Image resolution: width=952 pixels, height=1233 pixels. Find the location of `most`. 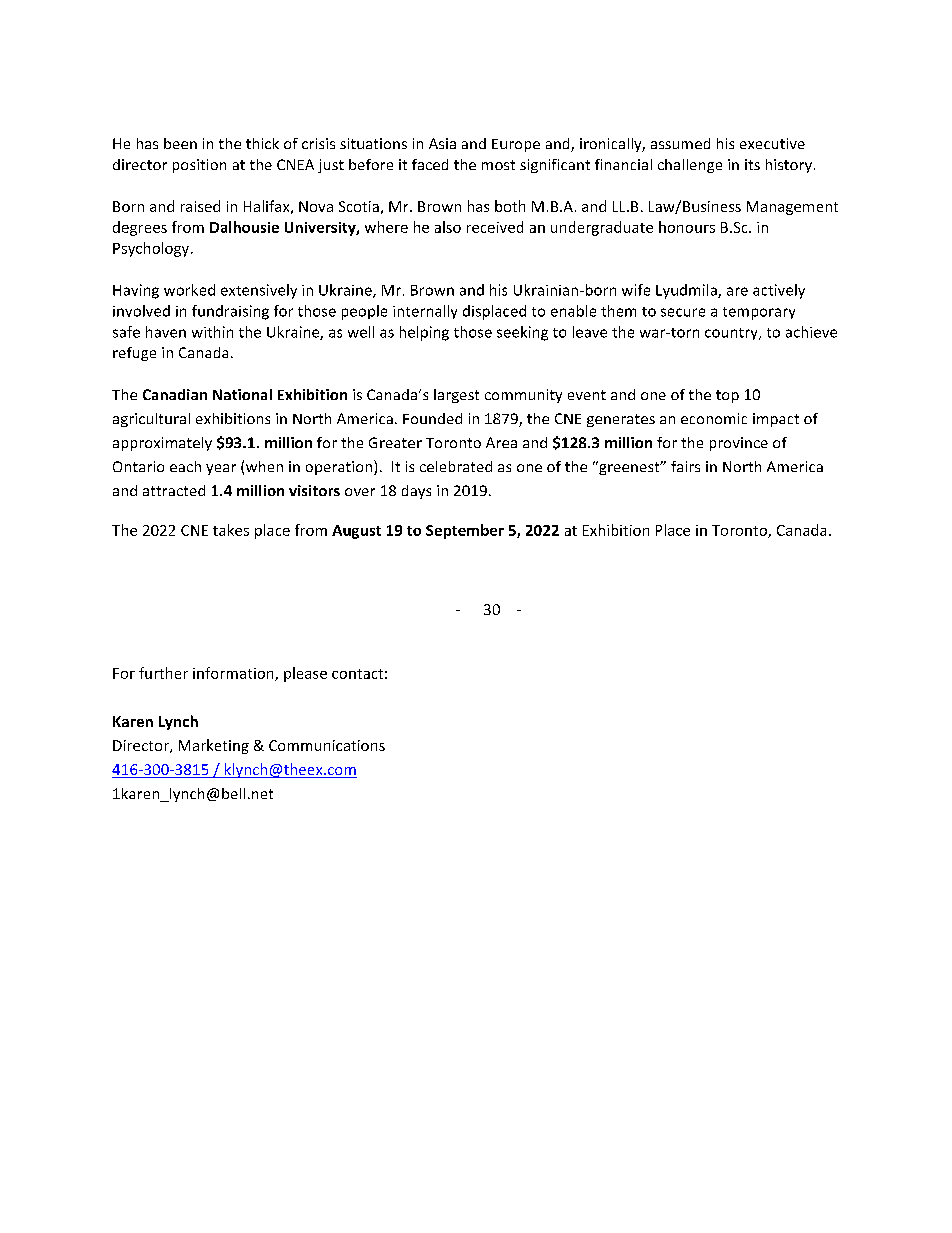

most is located at coordinates (498, 165).
